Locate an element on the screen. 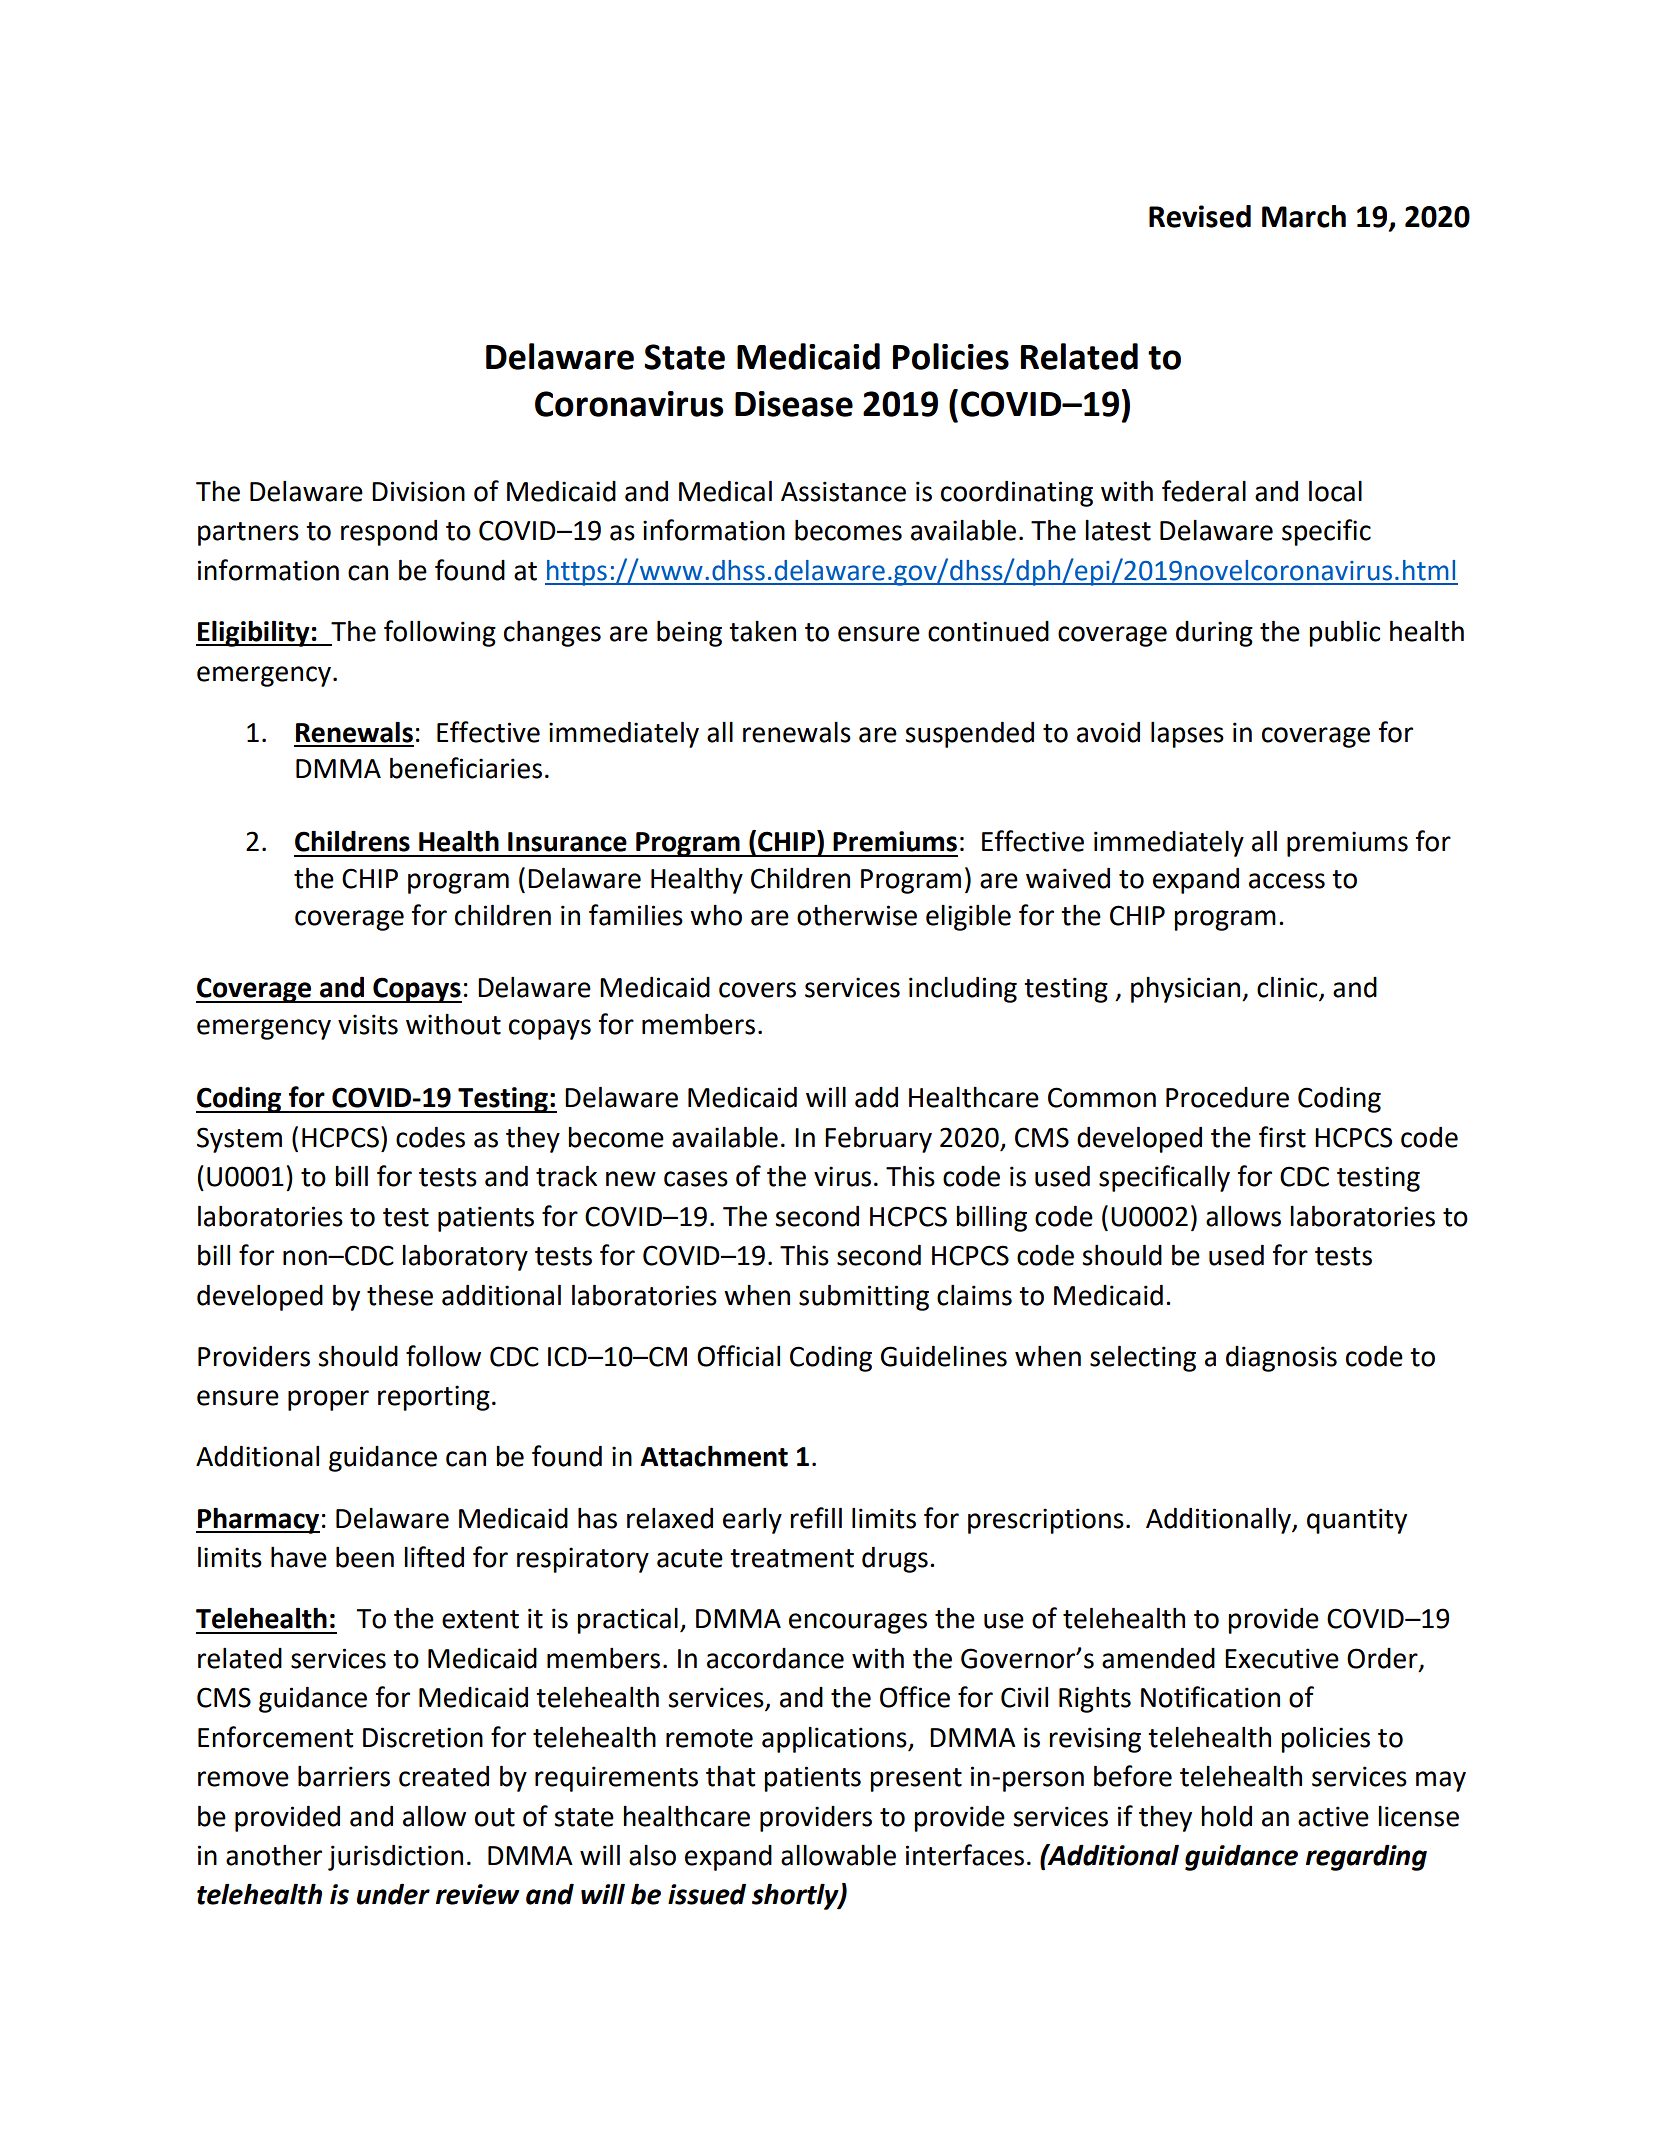 This screenshot has height=2156, width=1666. Eligibility is located at coordinates (254, 633).
